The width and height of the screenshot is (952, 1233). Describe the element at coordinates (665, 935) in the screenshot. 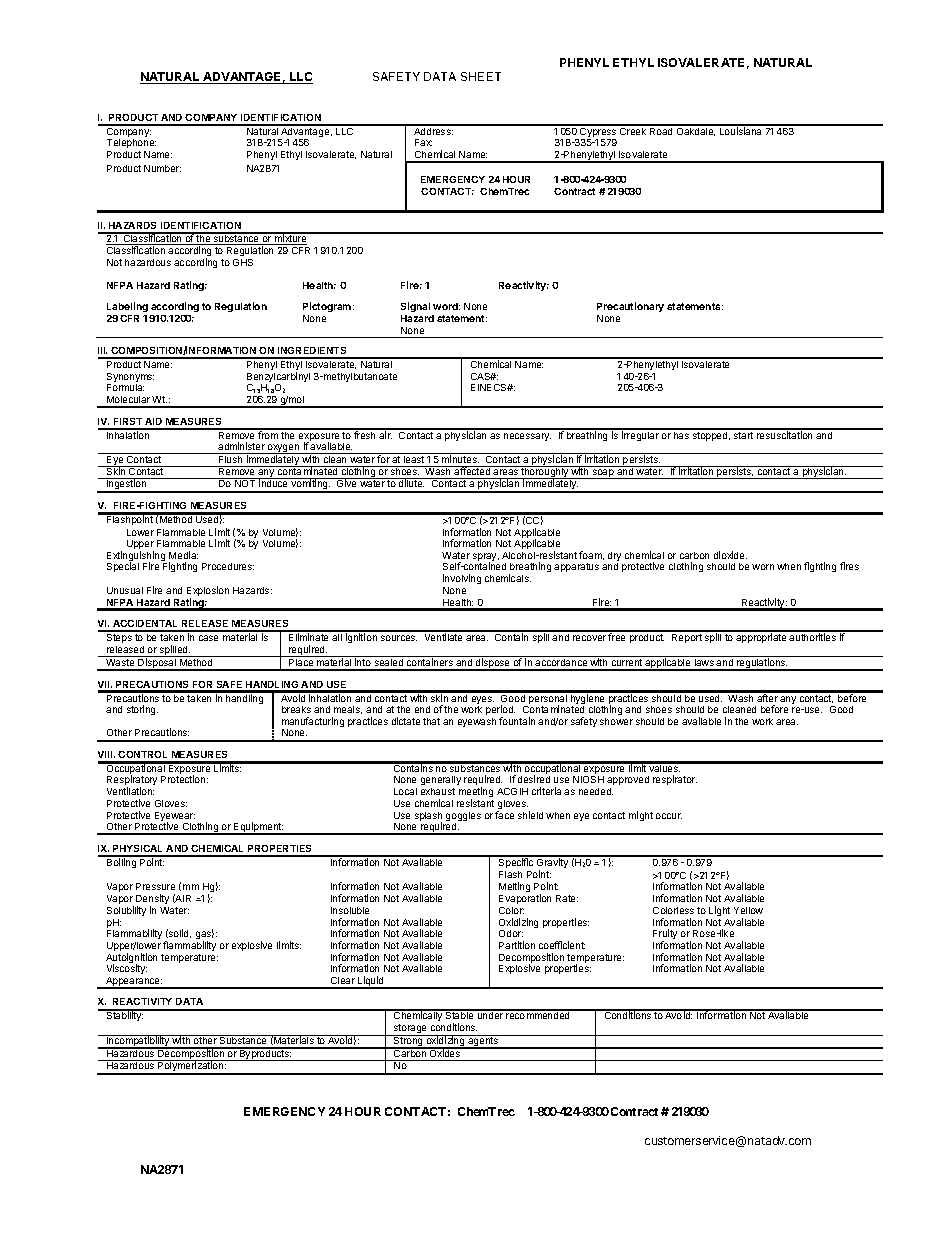

I see `Fruity` at that location.
